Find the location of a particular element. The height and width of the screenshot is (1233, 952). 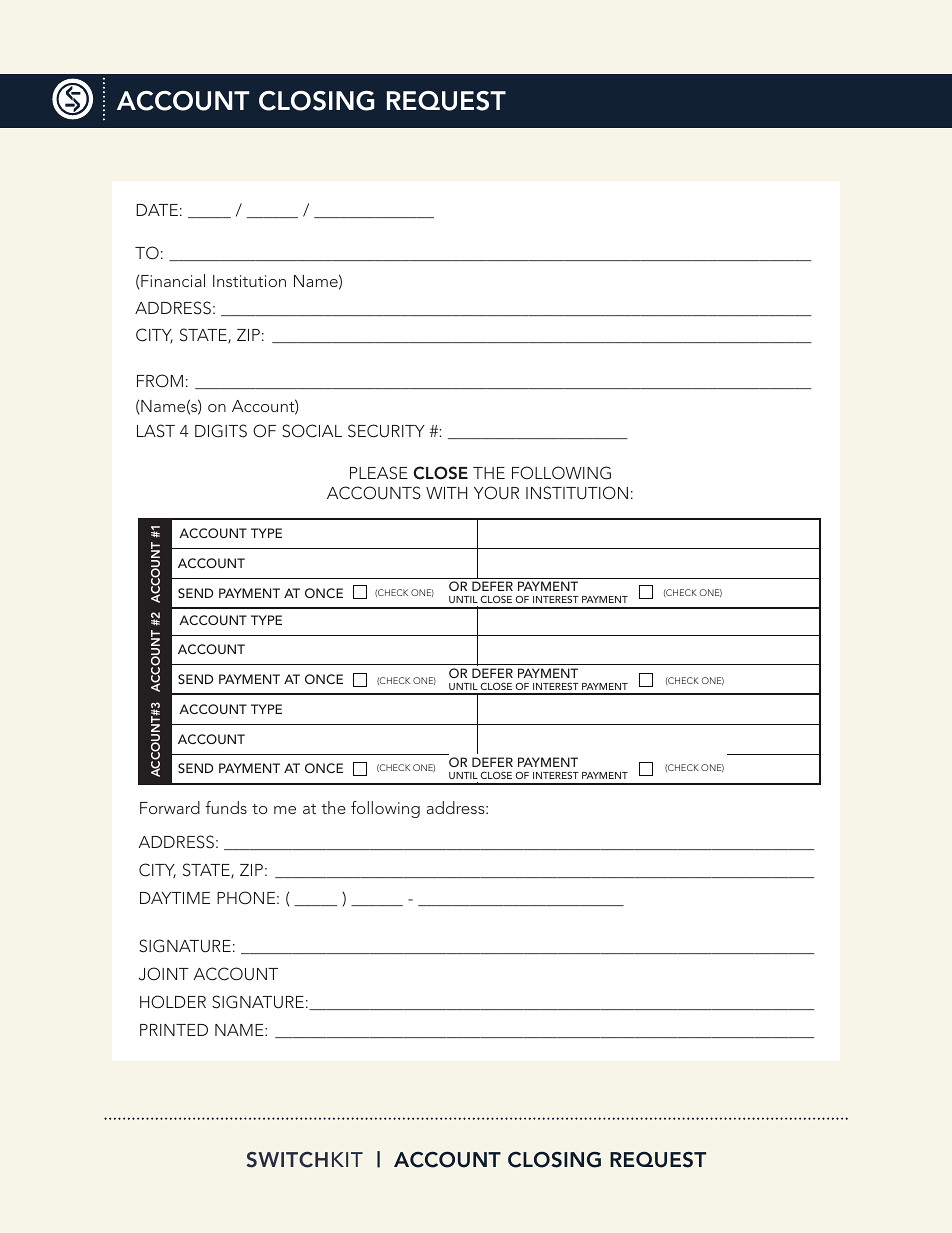

DAYTIME is located at coordinates (175, 898).
